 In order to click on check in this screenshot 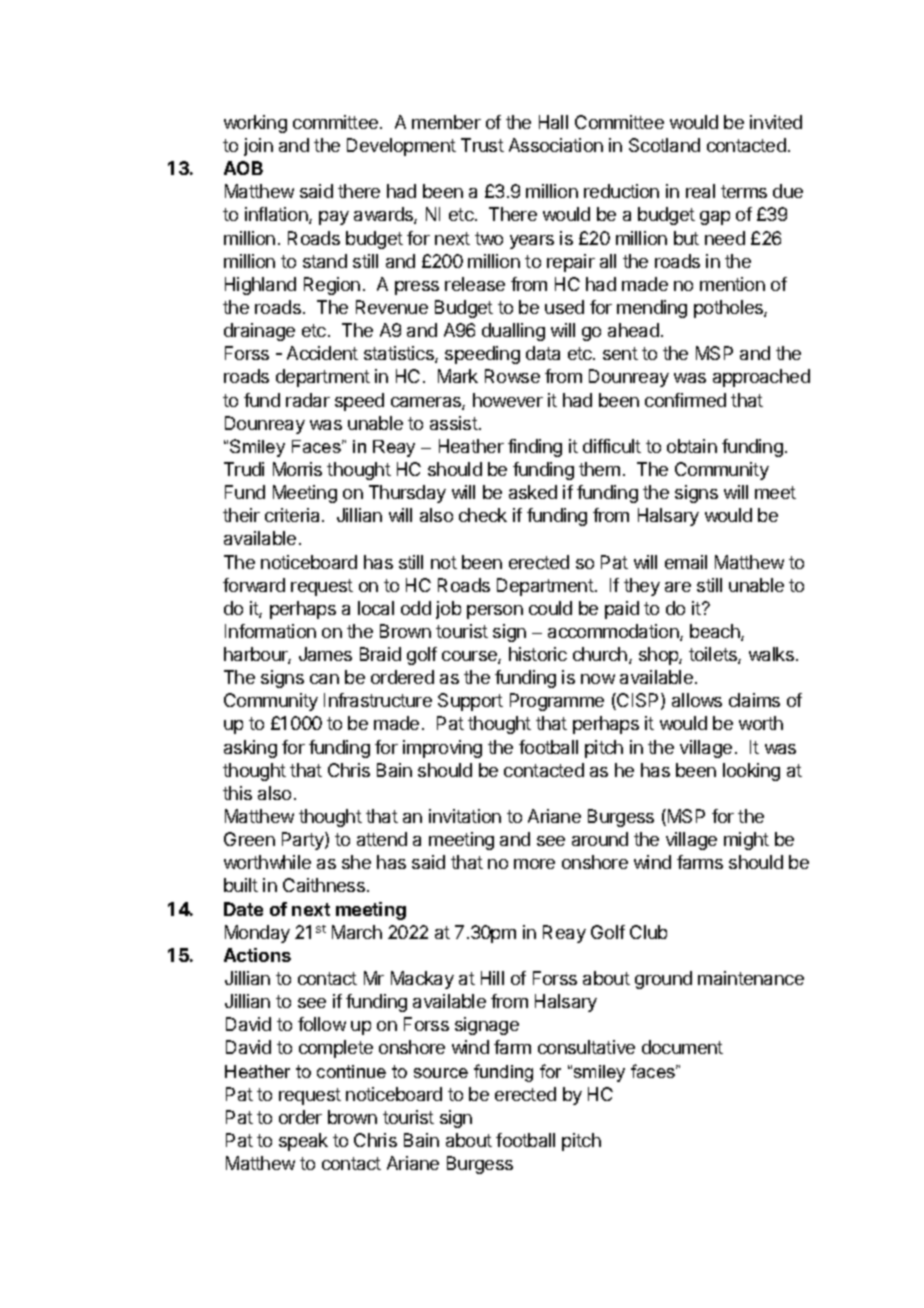, I will do `click(483, 515)`.
